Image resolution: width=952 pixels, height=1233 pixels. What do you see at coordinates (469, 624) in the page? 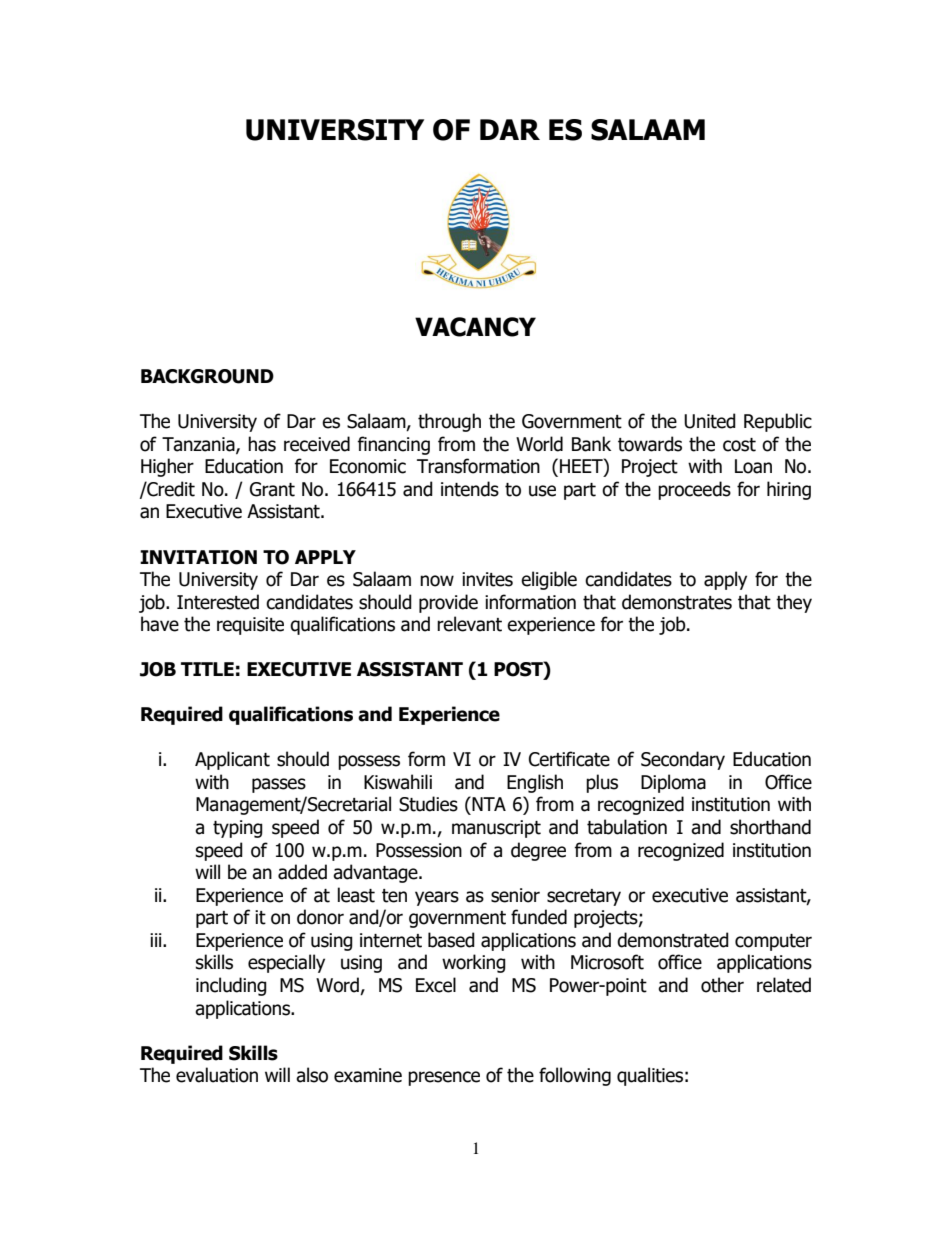
I see `relevant` at bounding box center [469, 624].
